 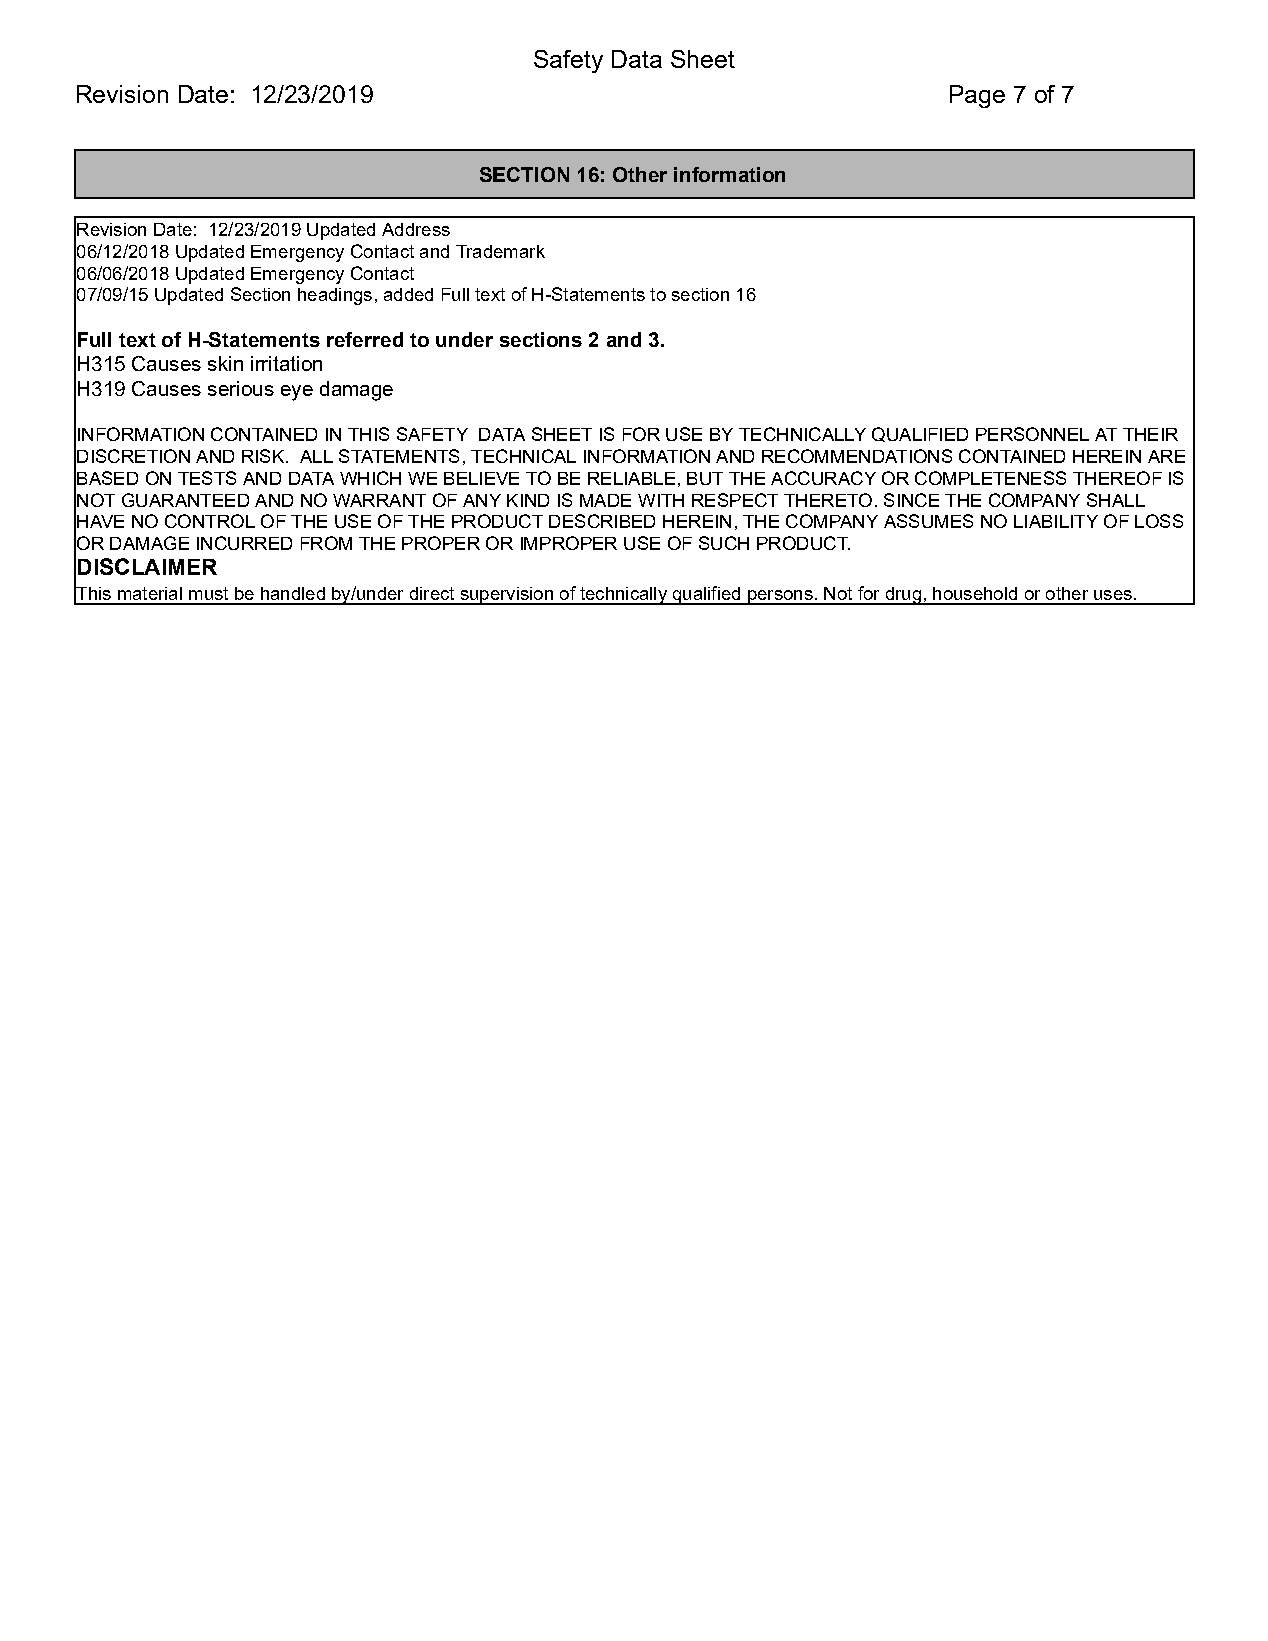 I want to click on Trademark, so click(x=500, y=251).
